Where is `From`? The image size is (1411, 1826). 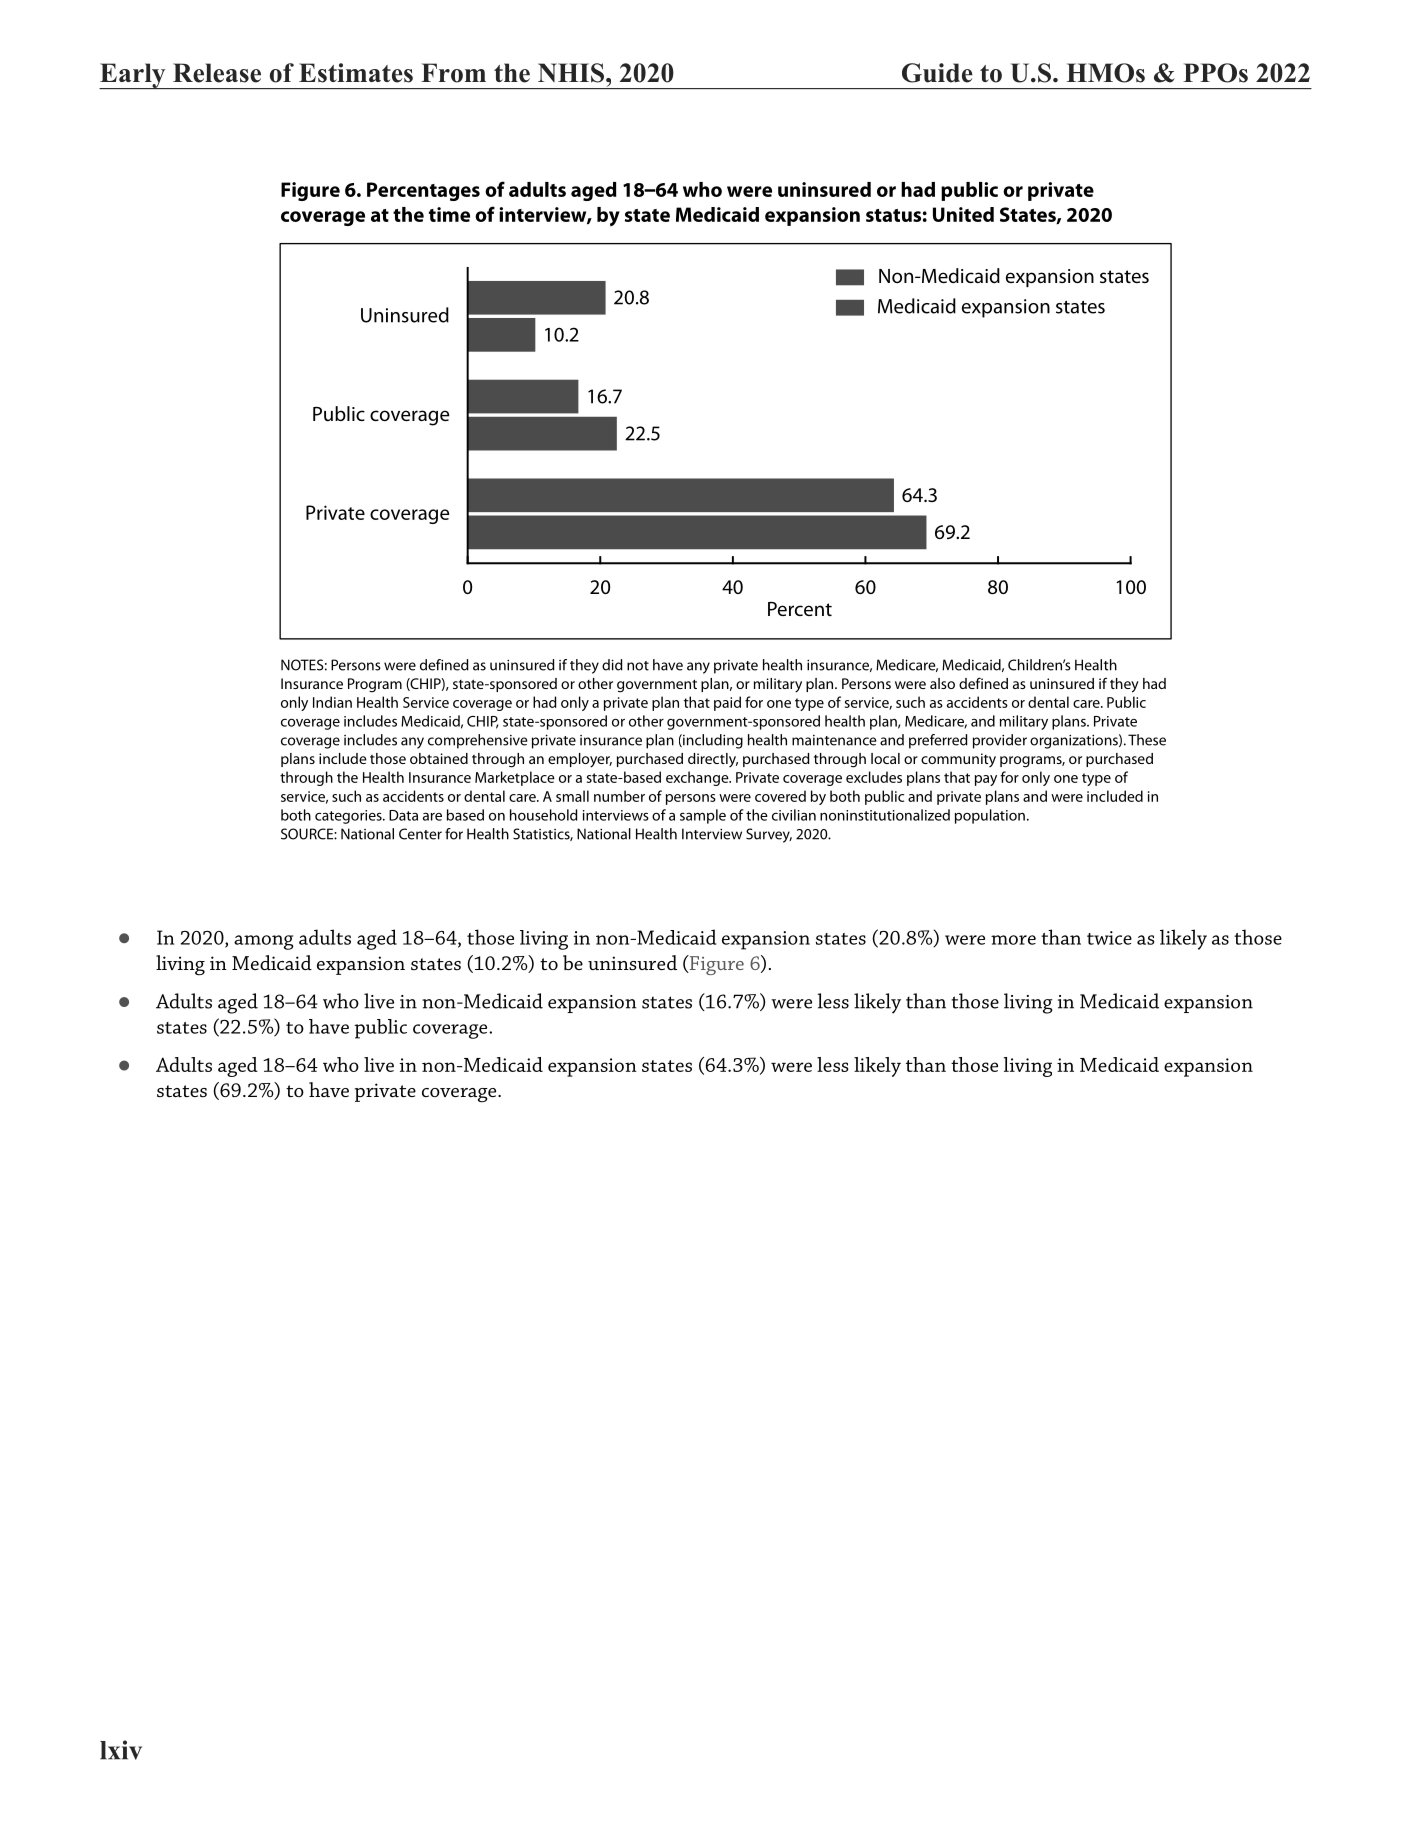 From is located at coordinates (453, 73).
